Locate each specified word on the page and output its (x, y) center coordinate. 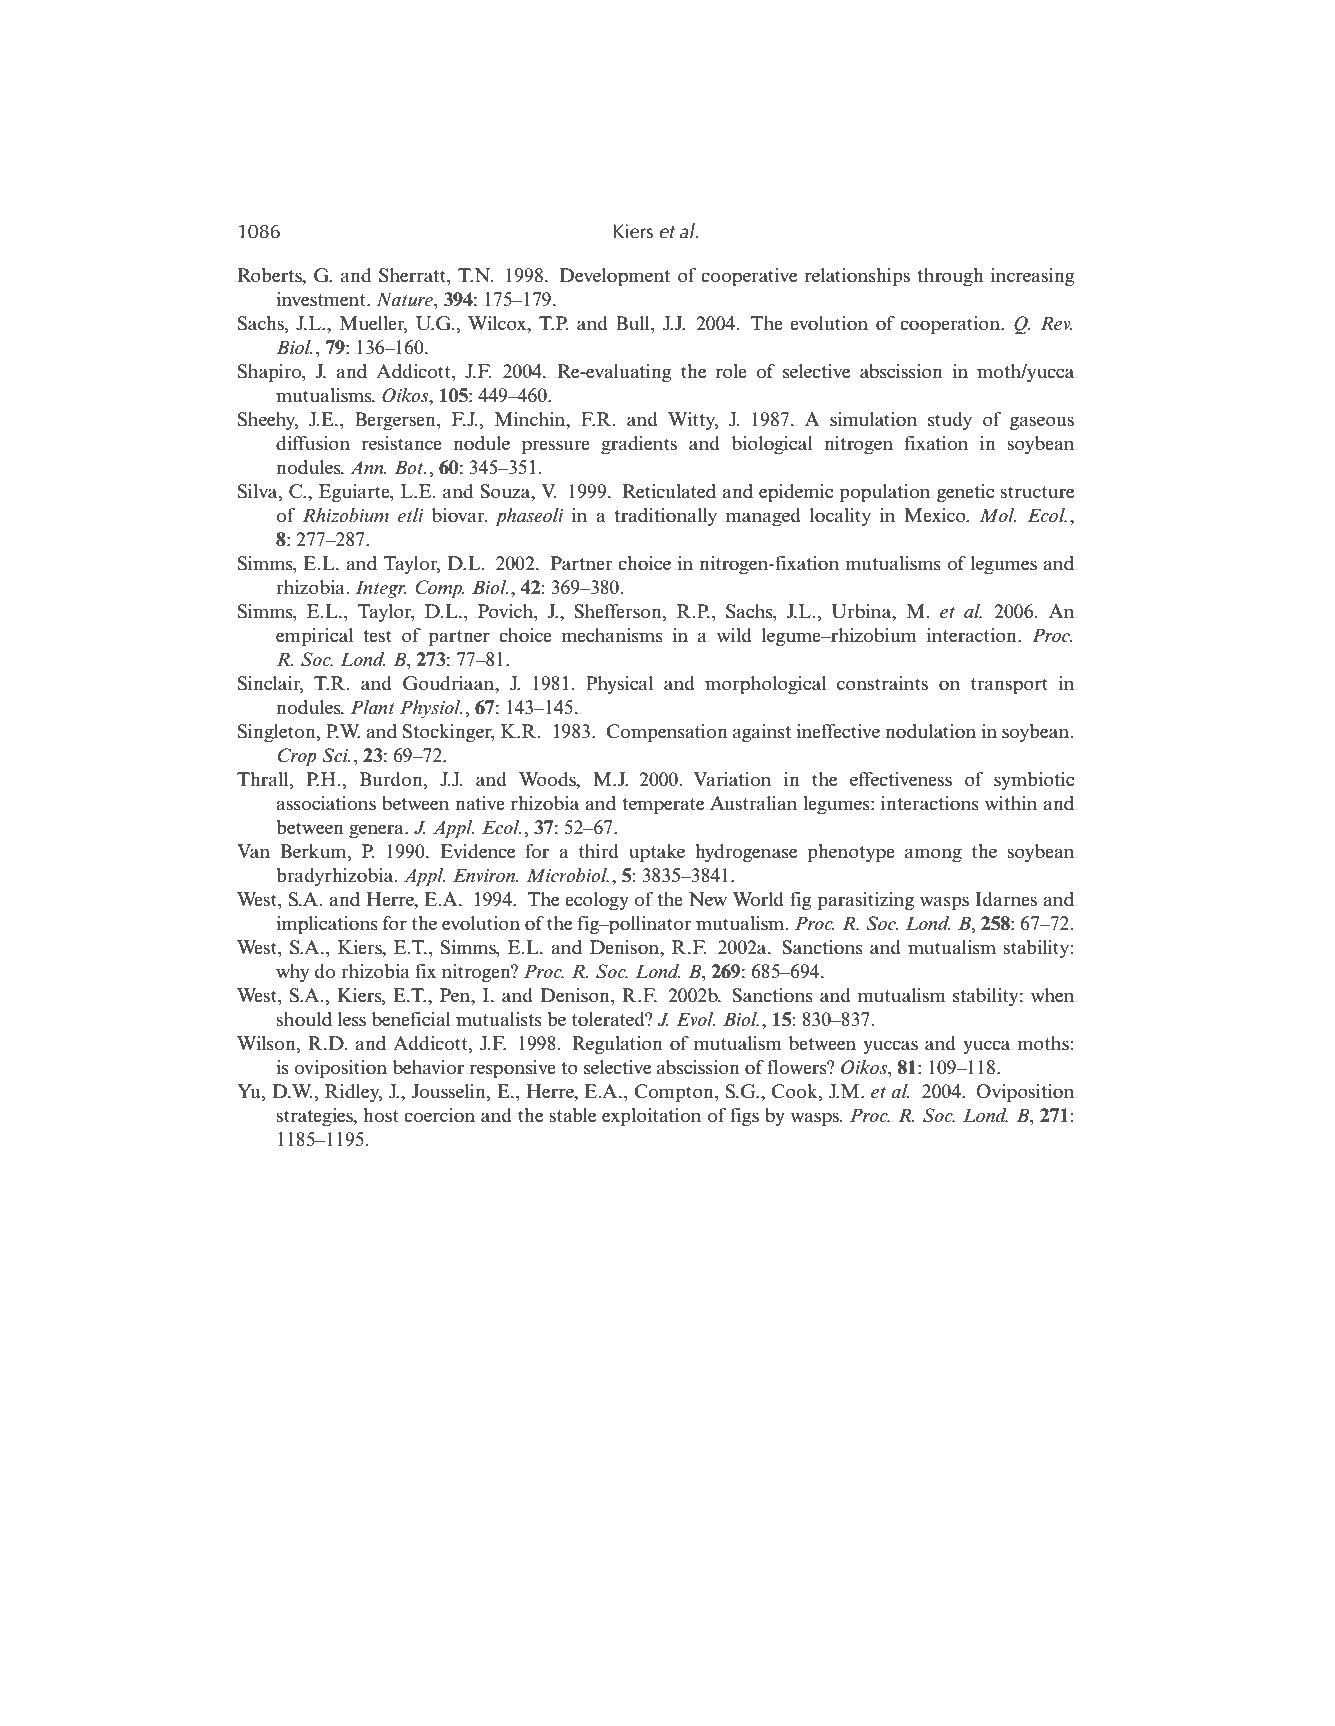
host (381, 1115)
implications (327, 925)
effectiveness (901, 779)
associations (326, 803)
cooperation (951, 325)
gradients (639, 445)
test (377, 636)
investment (322, 299)
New (708, 899)
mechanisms (612, 635)
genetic (965, 493)
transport (1009, 686)
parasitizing (865, 901)
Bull (634, 324)
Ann (368, 467)
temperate (663, 806)
